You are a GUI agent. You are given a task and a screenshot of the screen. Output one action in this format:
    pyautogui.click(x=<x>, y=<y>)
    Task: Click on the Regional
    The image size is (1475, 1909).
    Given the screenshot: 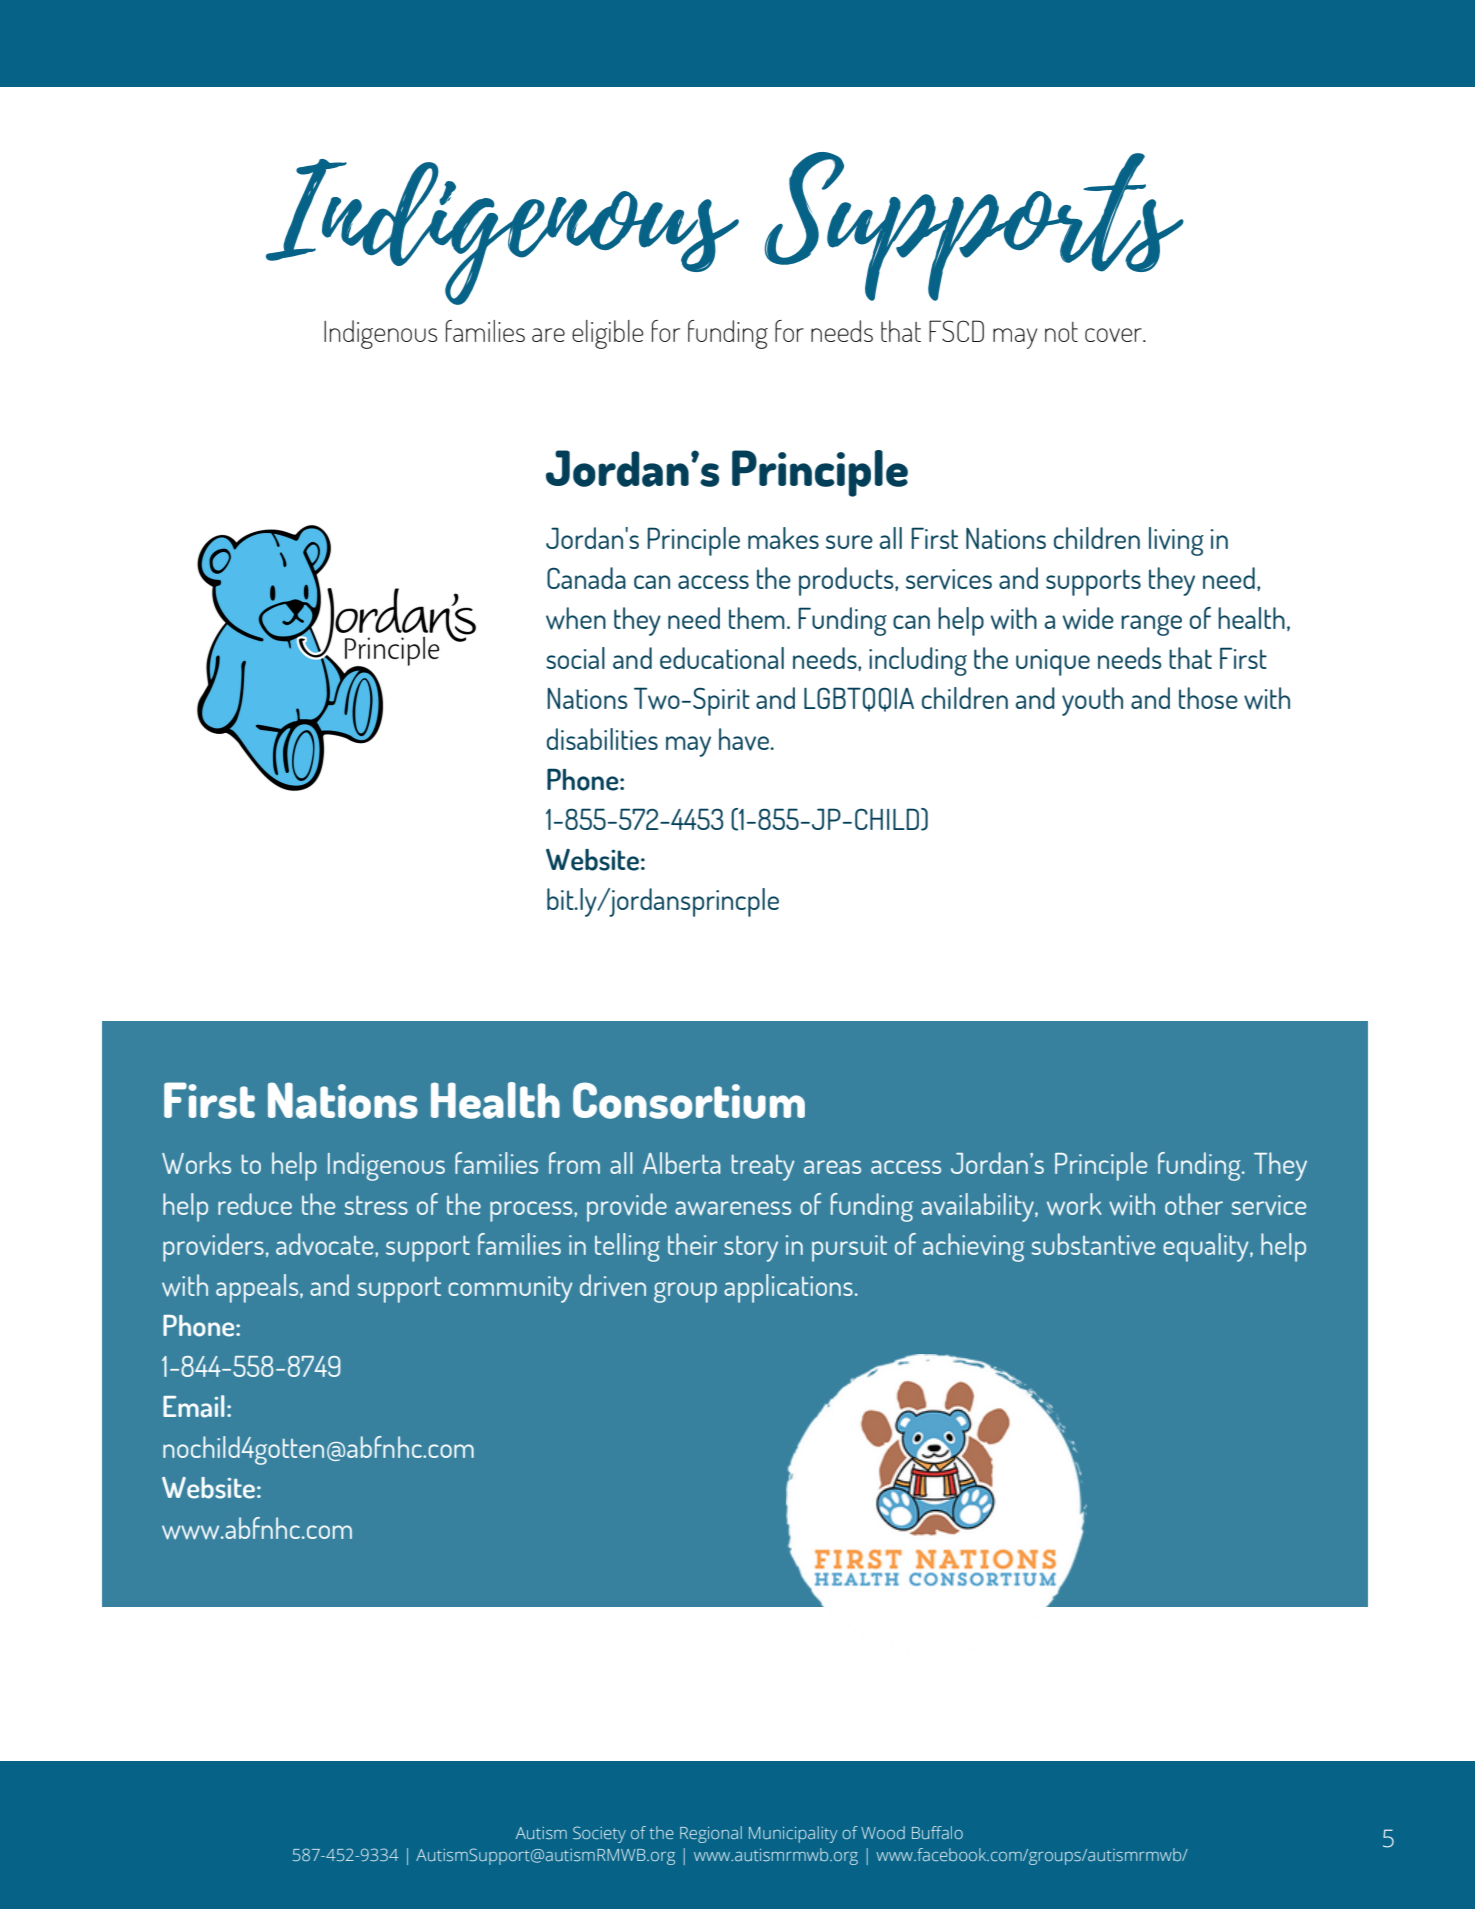 What is the action you would take?
    pyautogui.click(x=711, y=1834)
